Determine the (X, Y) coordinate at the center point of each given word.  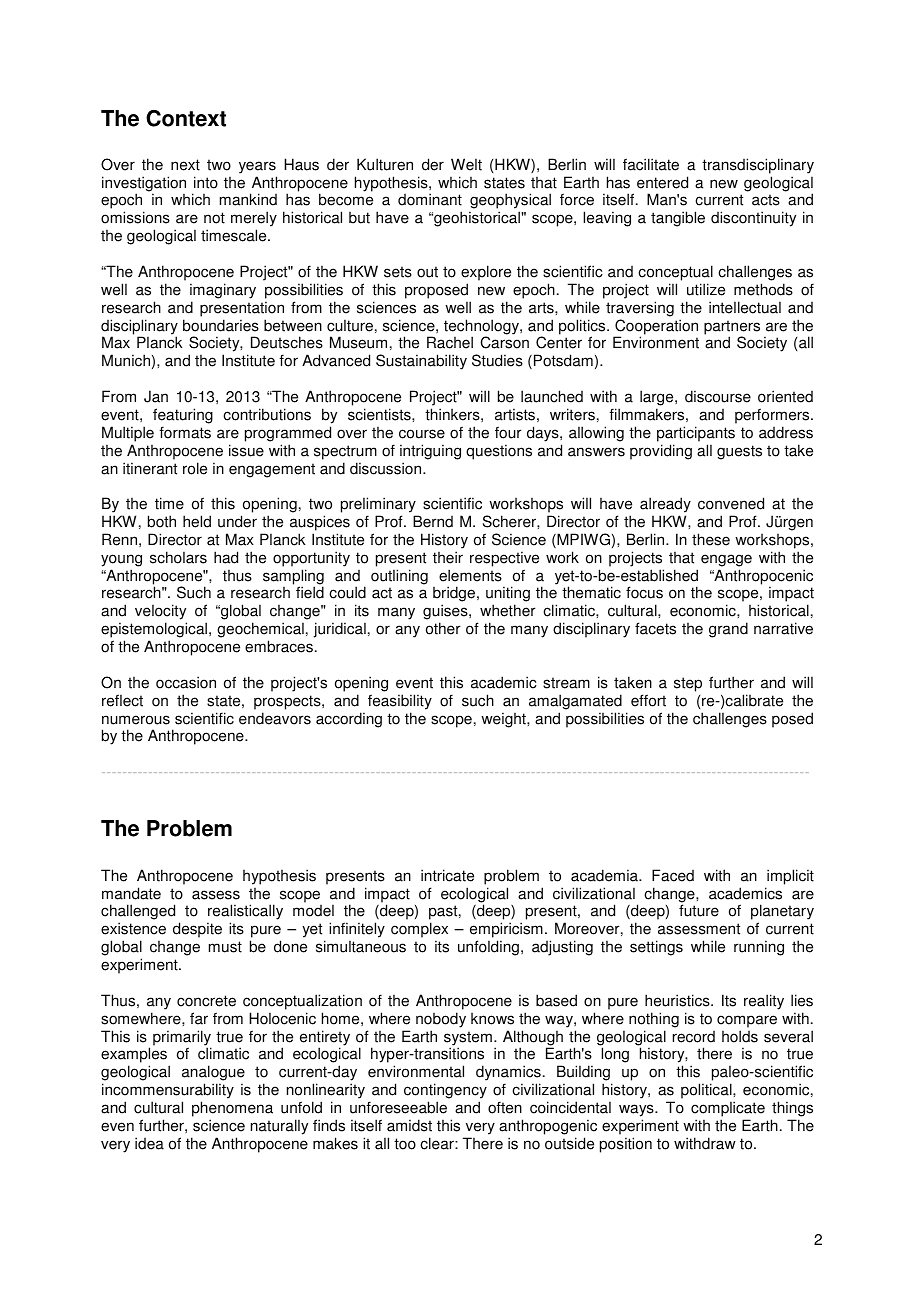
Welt (466, 164)
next (185, 165)
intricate (447, 875)
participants (696, 434)
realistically (245, 913)
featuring (183, 416)
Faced (673, 875)
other (443, 628)
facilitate (651, 164)
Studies (497, 360)
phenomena (232, 1109)
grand (728, 630)
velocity (161, 613)
